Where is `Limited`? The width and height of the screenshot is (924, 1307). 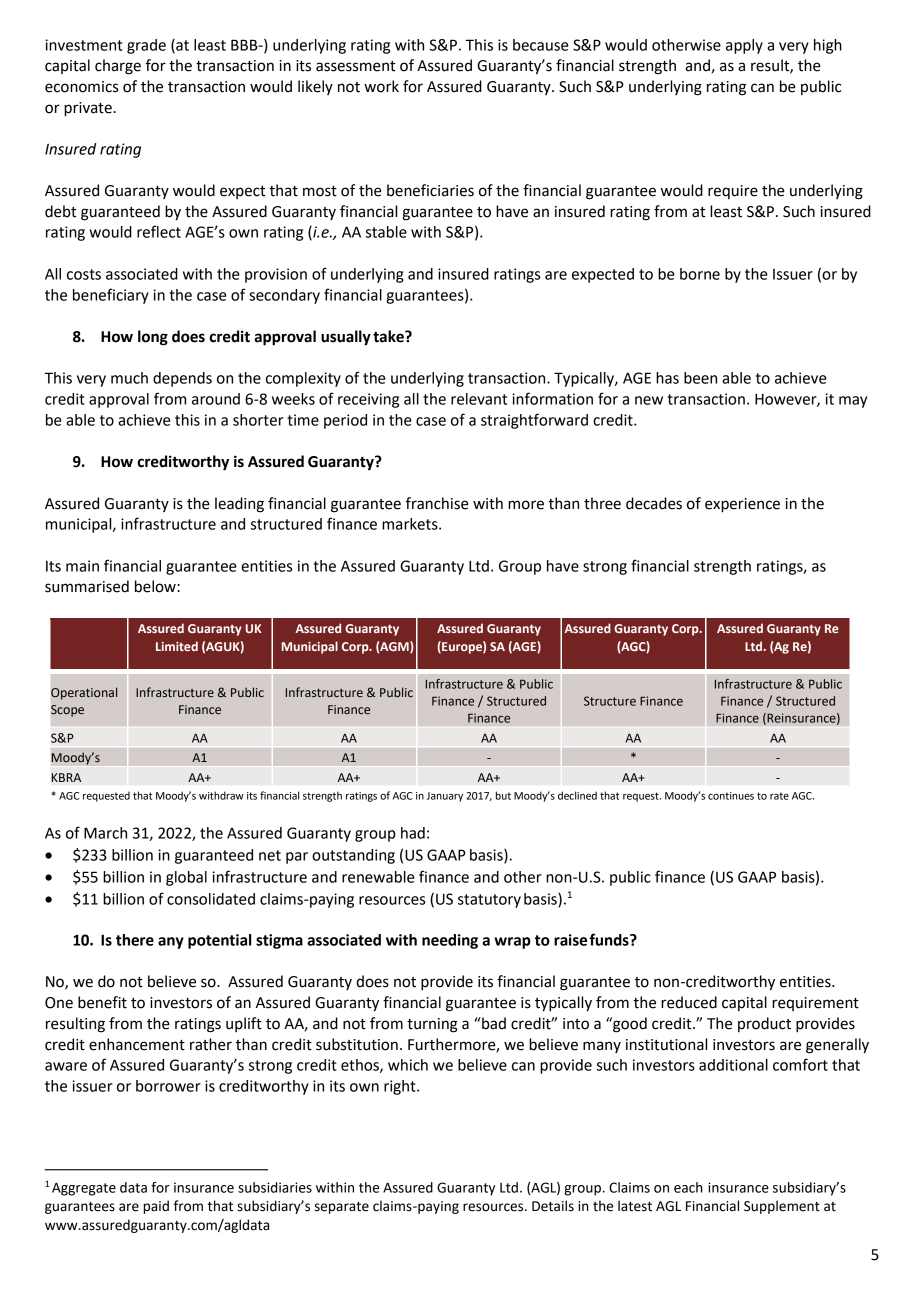
Limited is located at coordinates (177, 646).
